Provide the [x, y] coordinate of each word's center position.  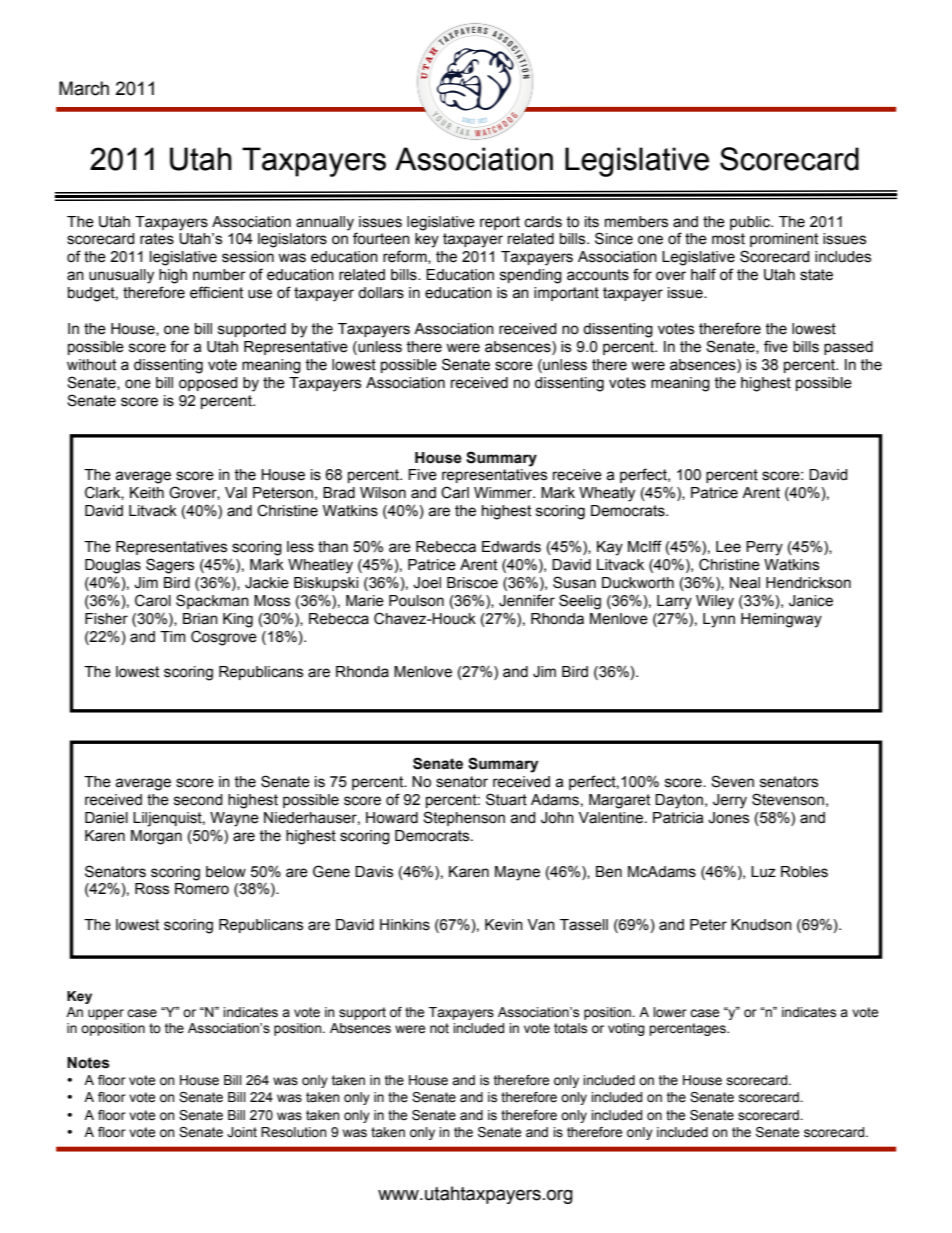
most [728, 239]
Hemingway [781, 620]
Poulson [416, 601]
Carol [153, 600]
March [84, 88]
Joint [242, 1132]
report [500, 223]
